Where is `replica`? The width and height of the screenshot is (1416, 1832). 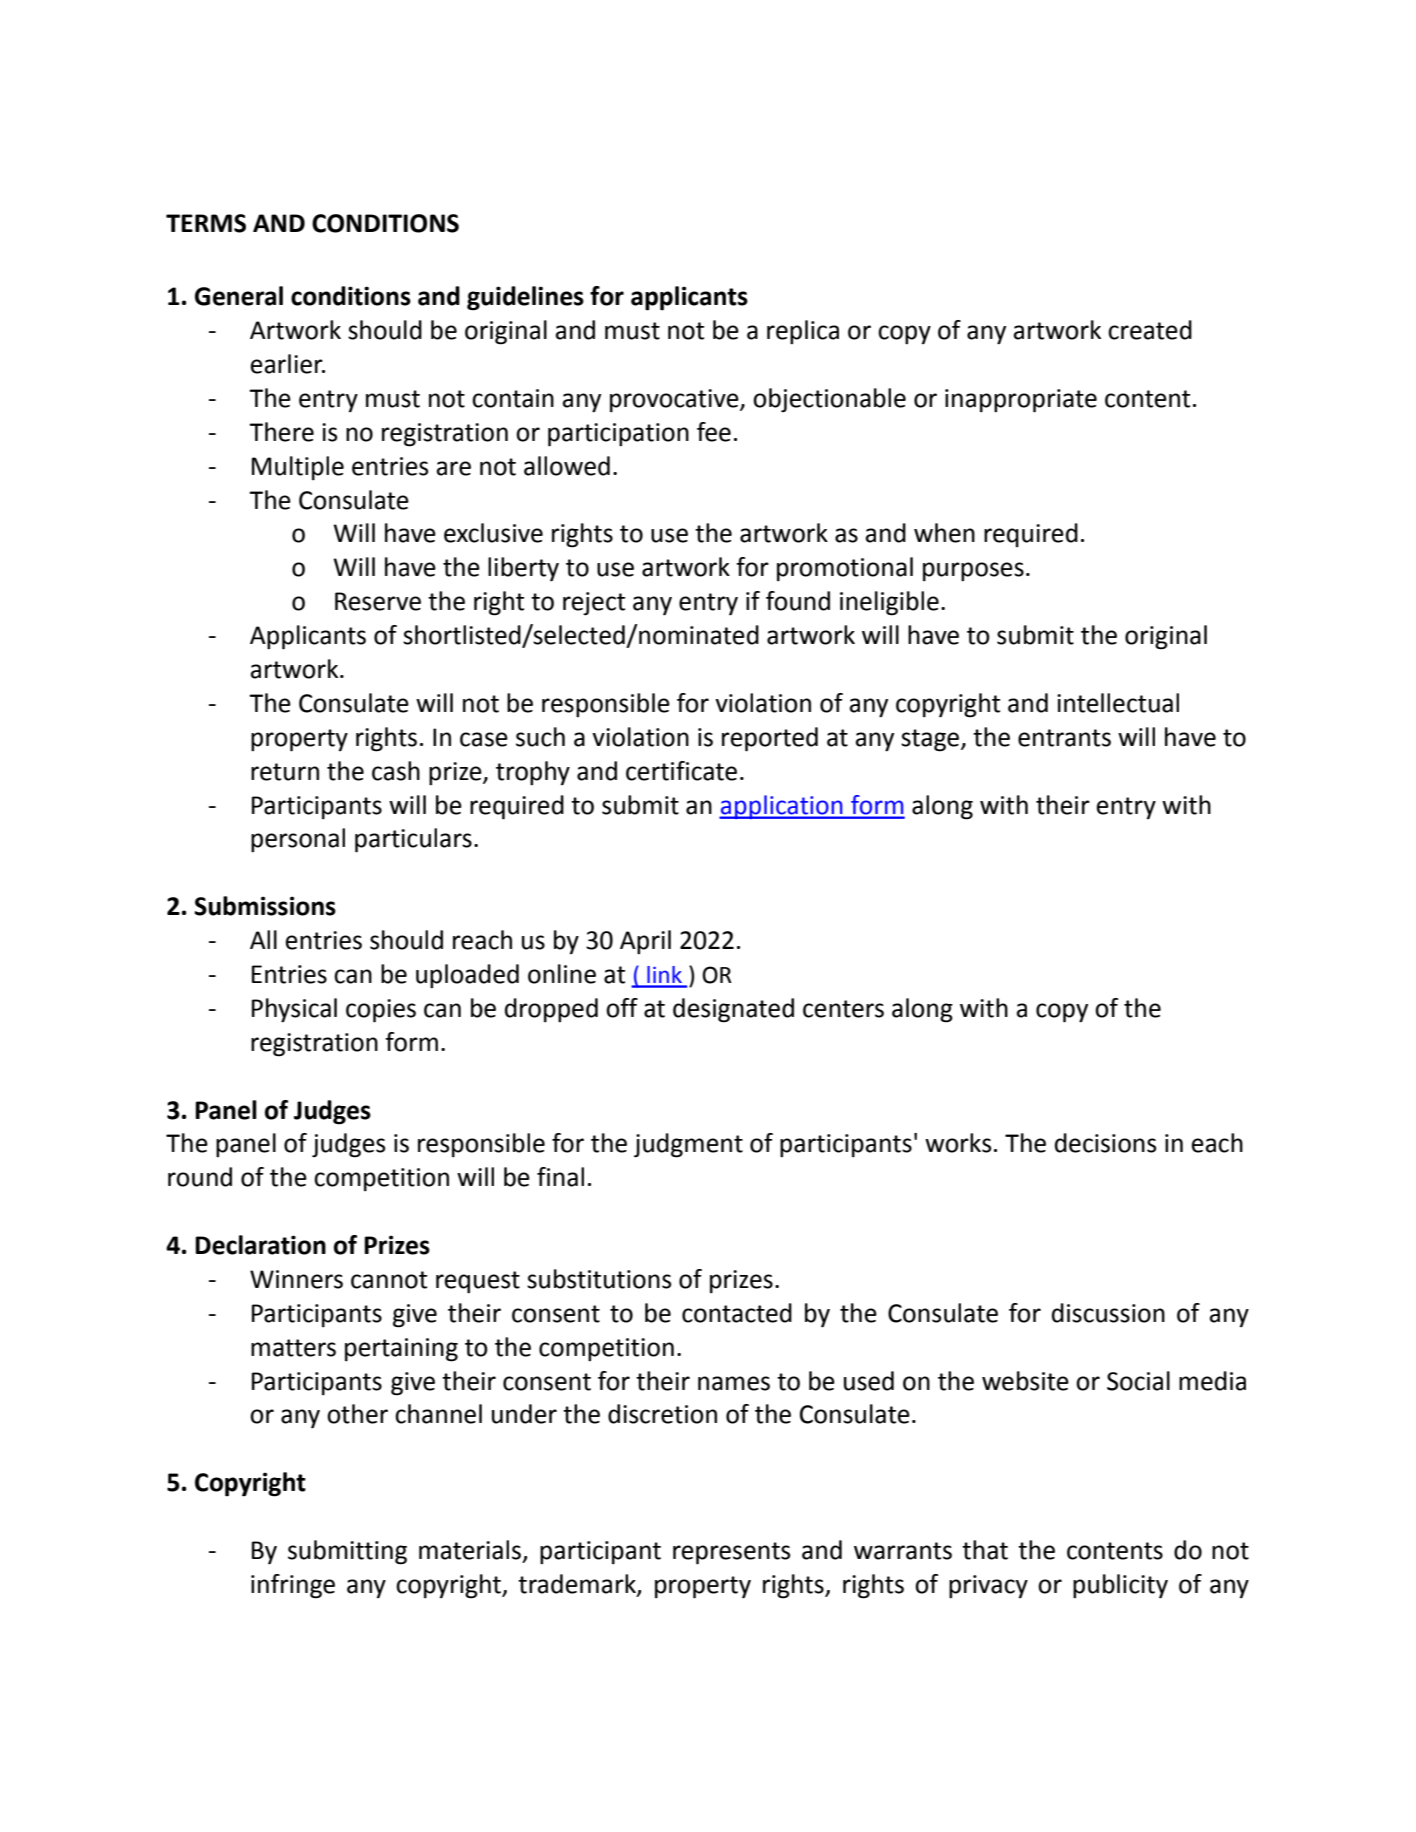 replica is located at coordinates (803, 332).
